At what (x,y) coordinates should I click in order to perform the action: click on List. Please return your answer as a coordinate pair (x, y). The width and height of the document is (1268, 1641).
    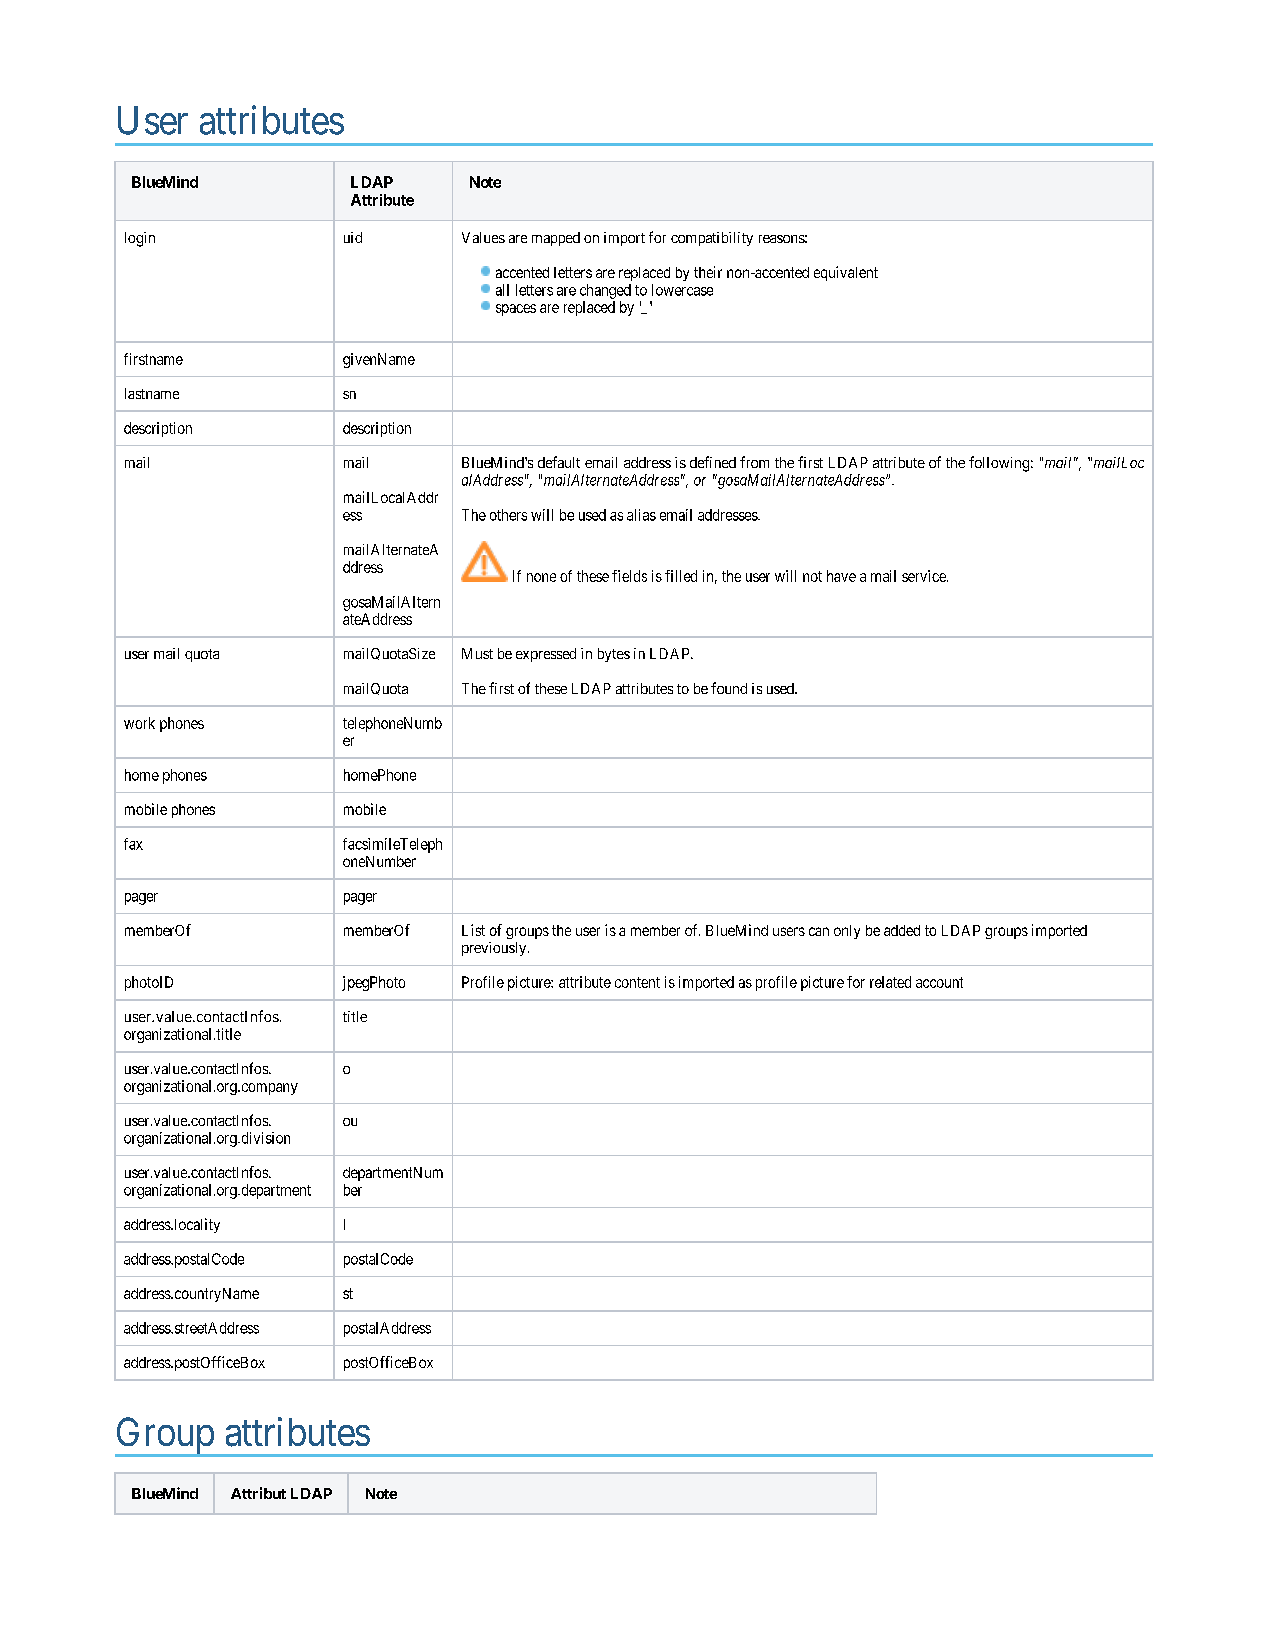
    Looking at the image, I should click on (473, 930).
